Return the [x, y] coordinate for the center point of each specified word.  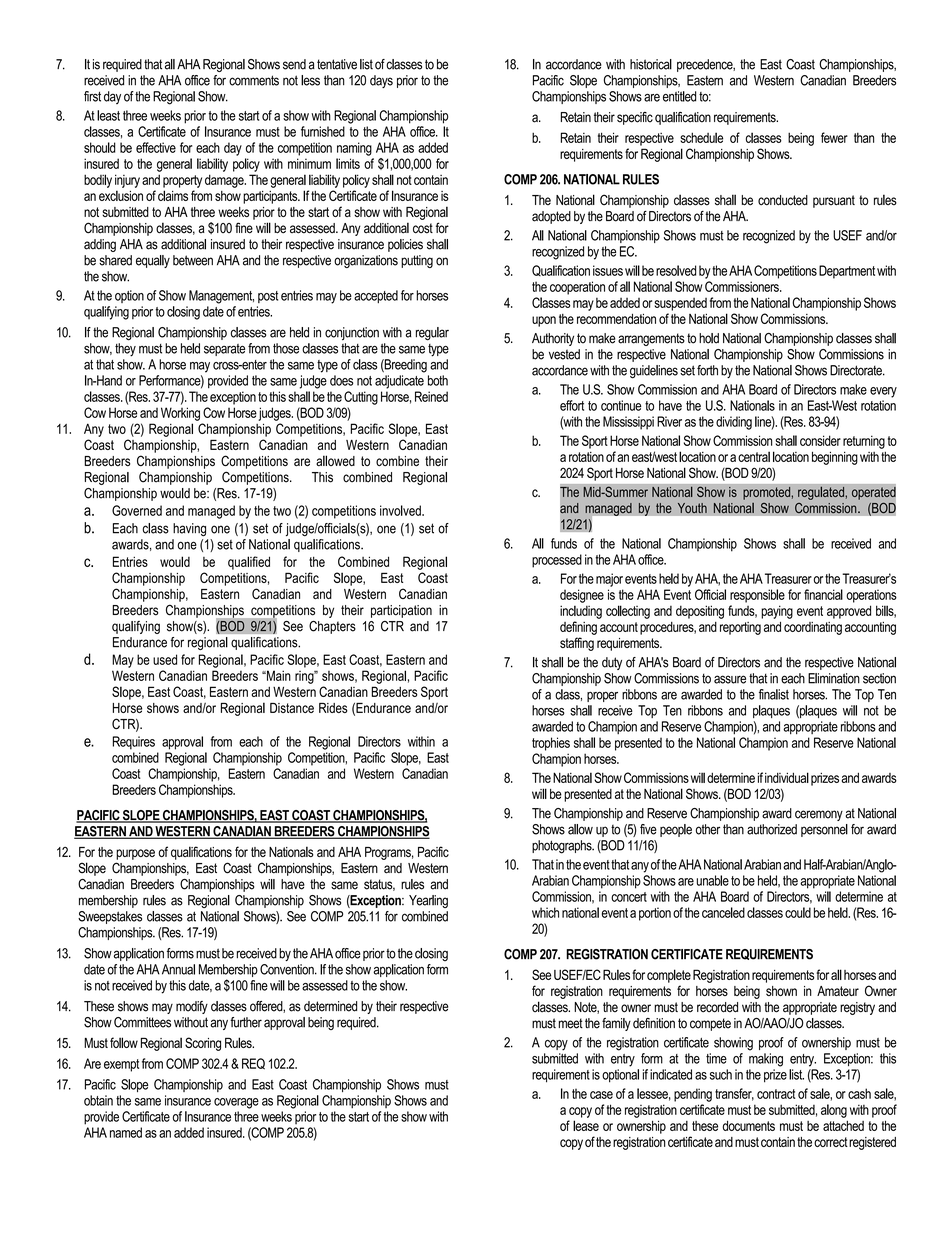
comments [254, 80]
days [381, 81]
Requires [134, 743]
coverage [236, 1103]
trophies [551, 744]
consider [820, 440]
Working [180, 414]
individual [787, 777]
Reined [431, 396]
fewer [834, 137]
